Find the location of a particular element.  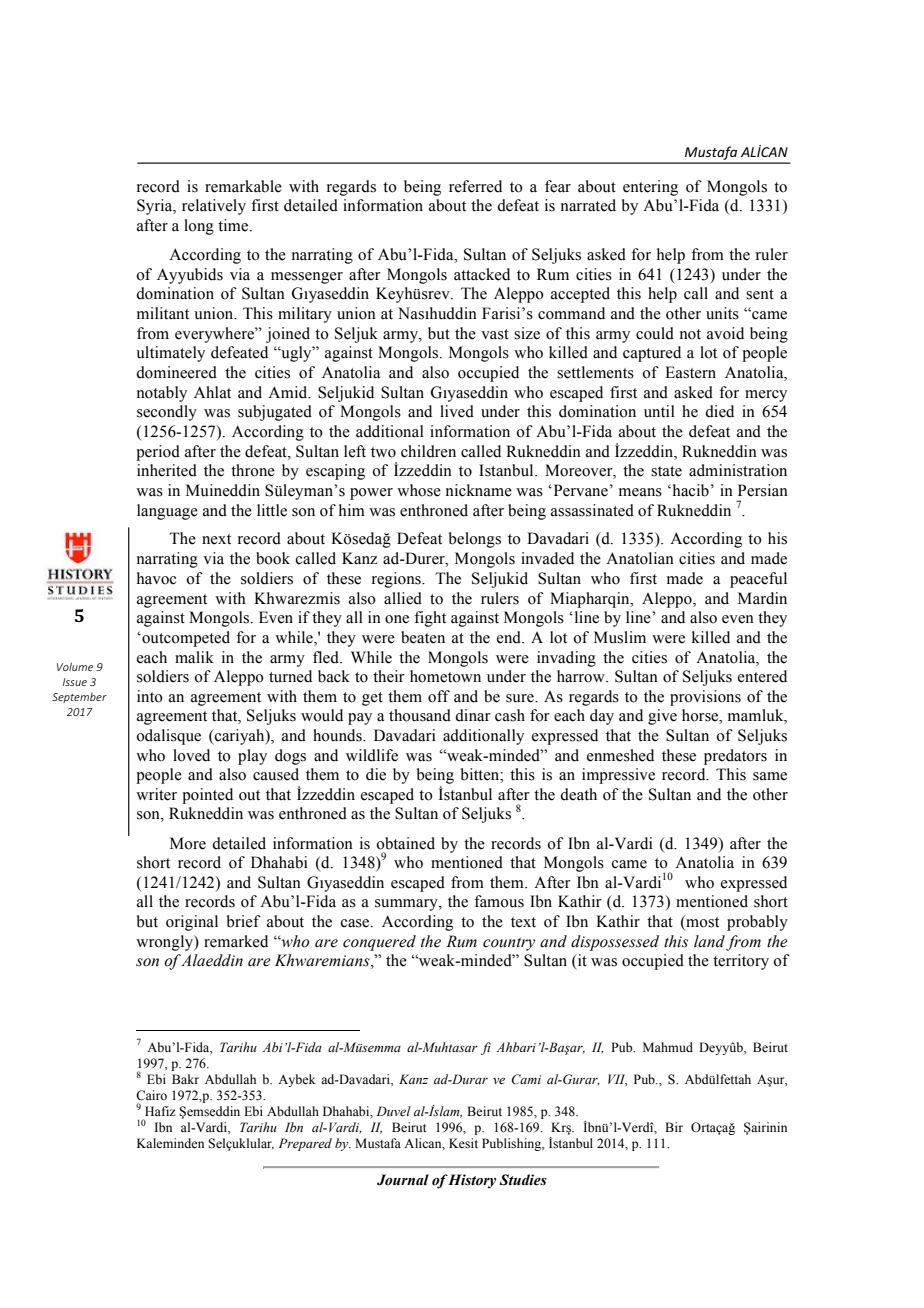

referred is located at coordinates (475, 186).
